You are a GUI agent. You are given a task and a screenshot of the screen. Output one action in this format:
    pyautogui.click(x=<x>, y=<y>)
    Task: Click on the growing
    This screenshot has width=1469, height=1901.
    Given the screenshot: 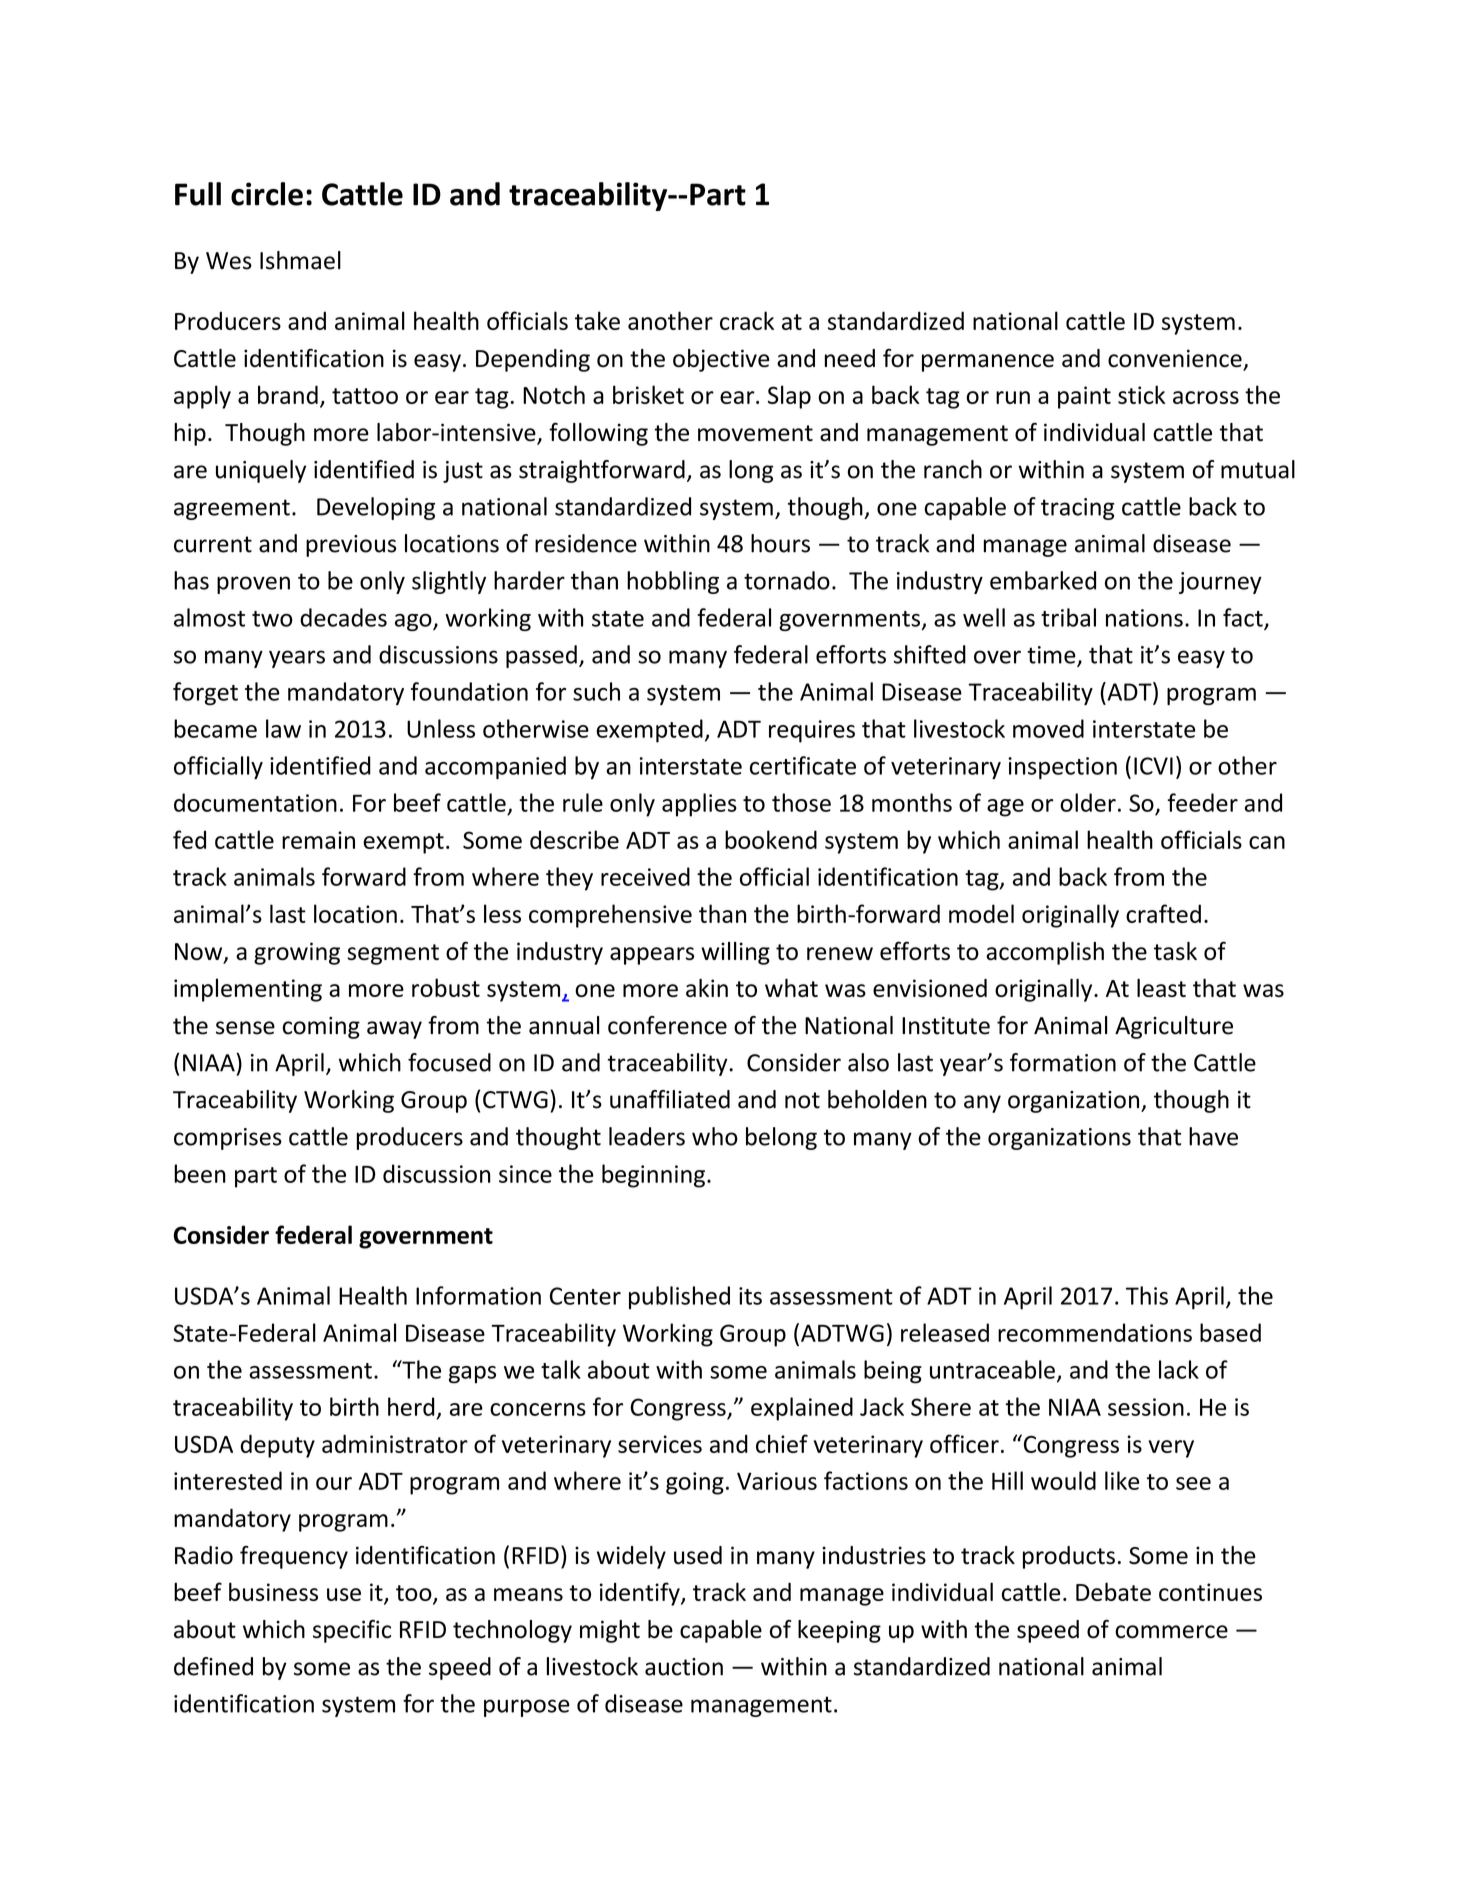 What is the action you would take?
    pyautogui.click(x=297, y=953)
